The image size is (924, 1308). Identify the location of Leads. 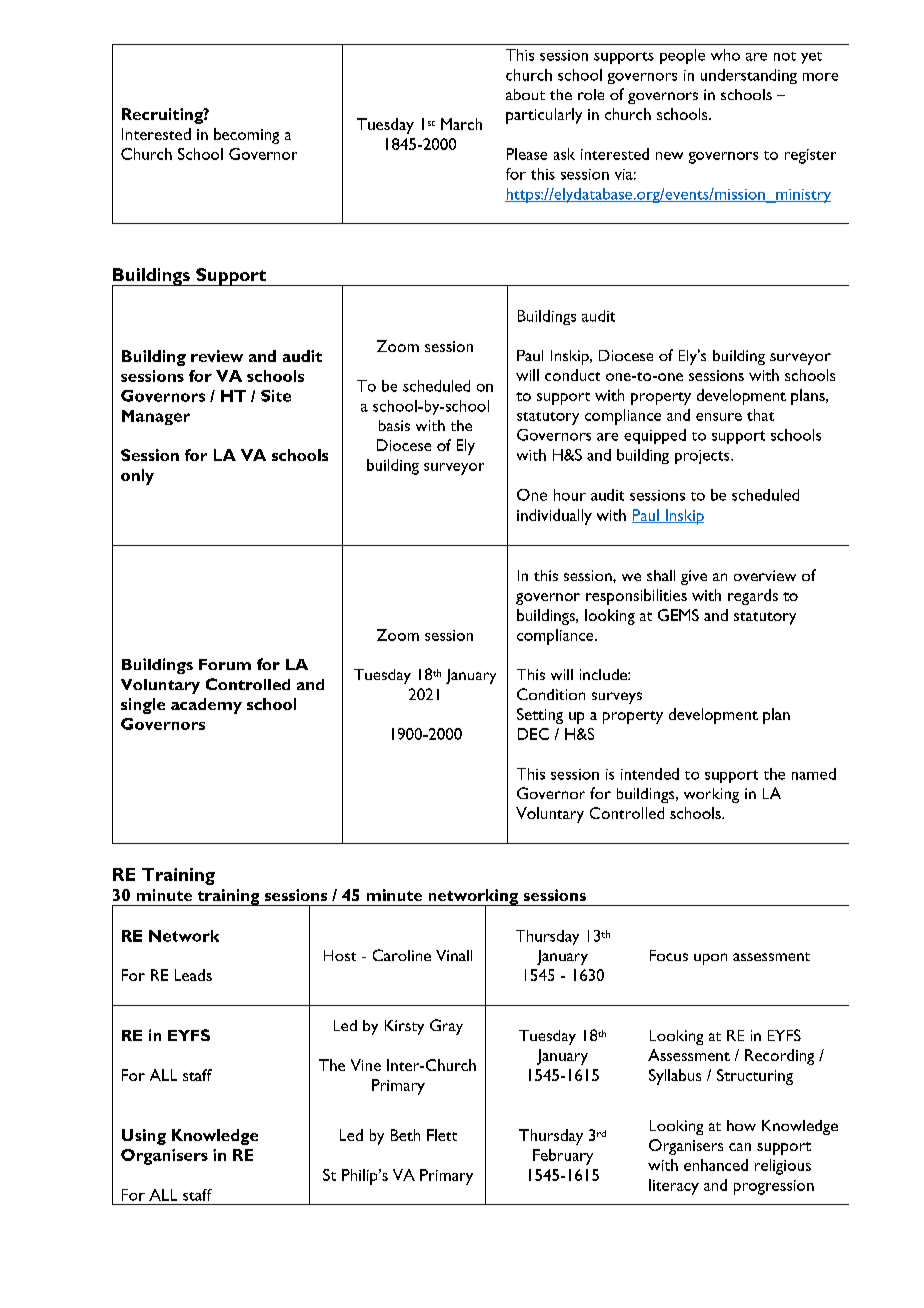
(193, 975).
